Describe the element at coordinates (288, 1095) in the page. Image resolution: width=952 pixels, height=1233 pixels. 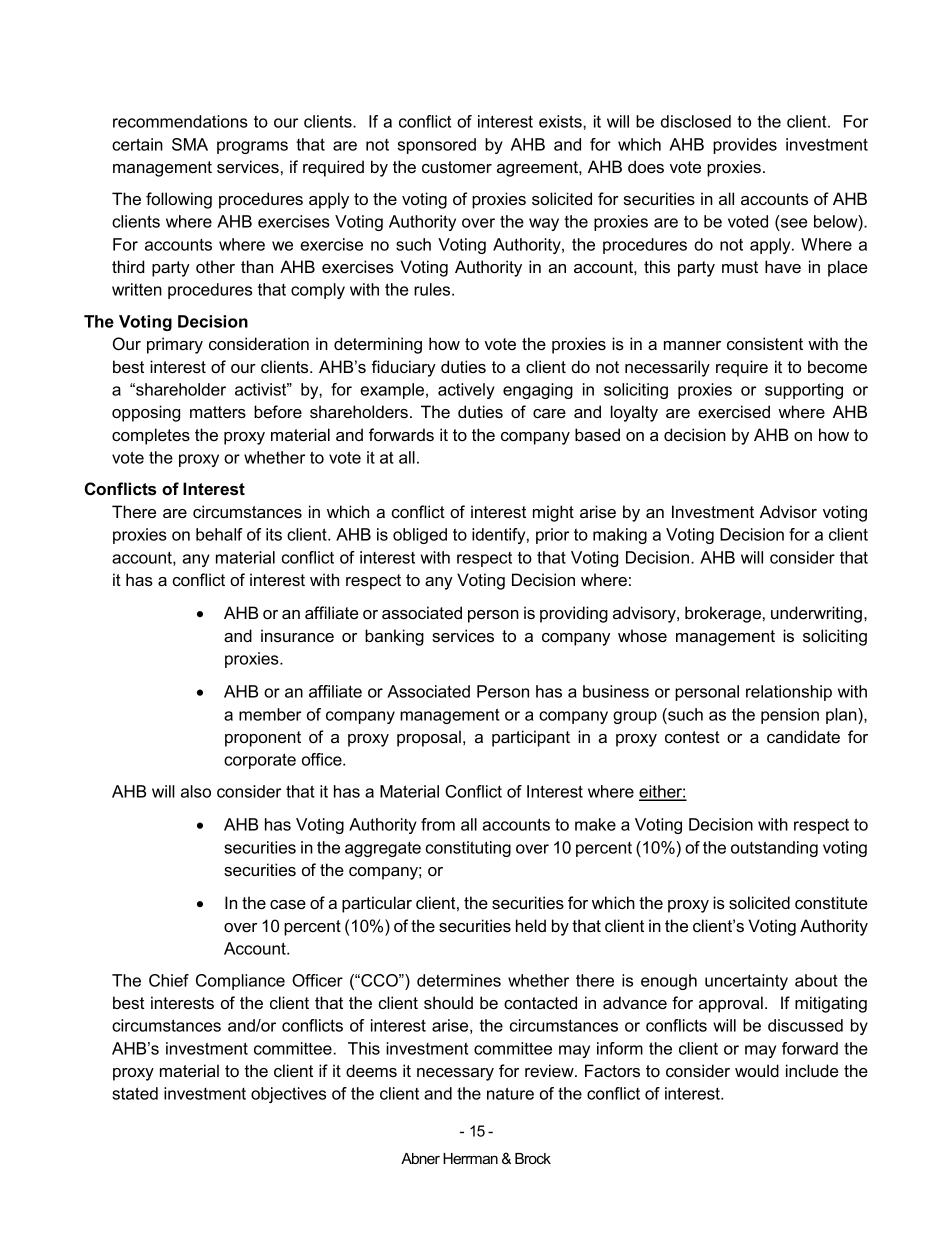
I see `objectives` at that location.
